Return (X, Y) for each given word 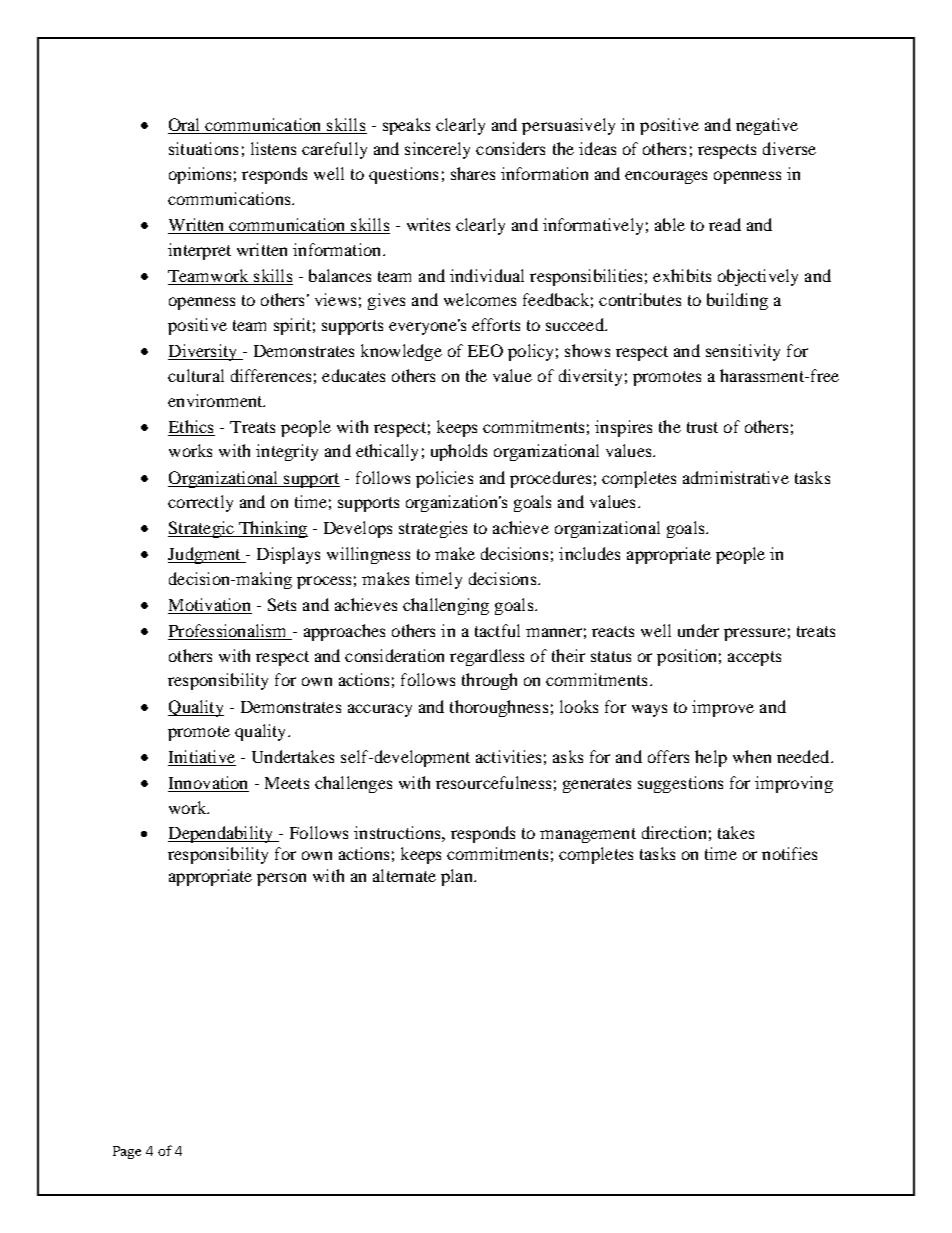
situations (203, 148)
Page (127, 1152)
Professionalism (229, 632)
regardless (487, 657)
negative (767, 126)
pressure (755, 634)
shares (473, 173)
